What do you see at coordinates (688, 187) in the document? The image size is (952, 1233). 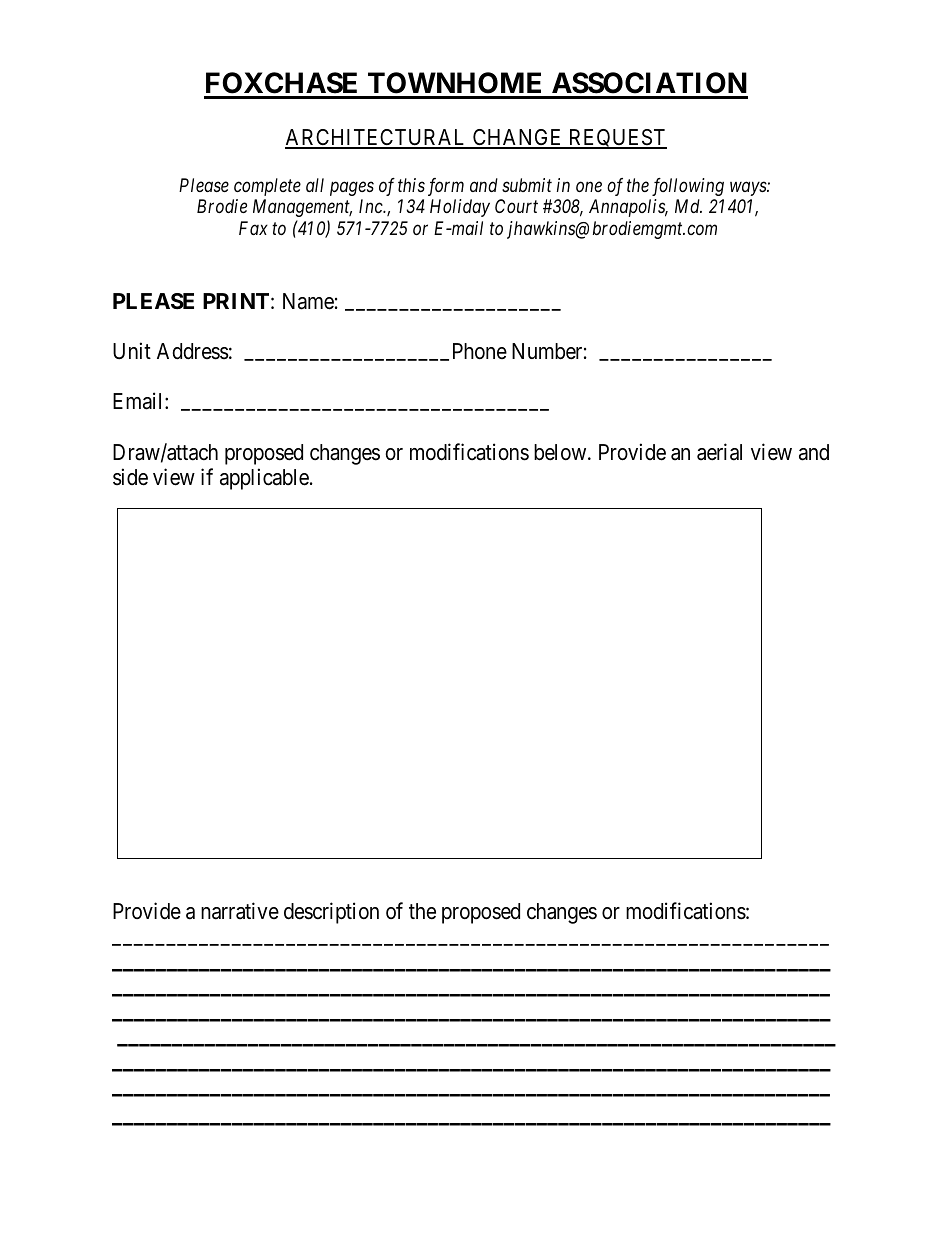 I see `following` at bounding box center [688, 187].
